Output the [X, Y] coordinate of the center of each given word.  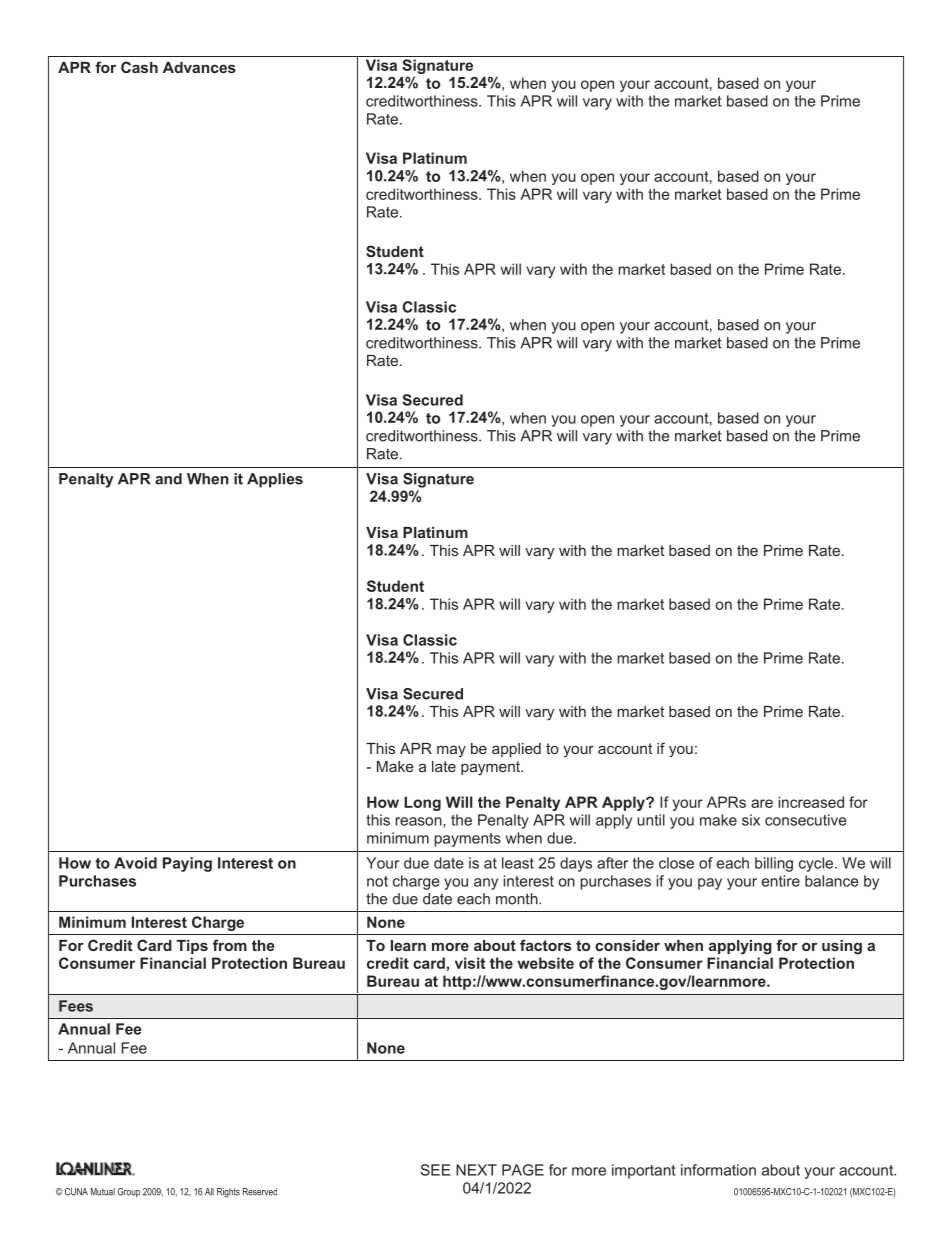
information [718, 1170]
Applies [275, 480]
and [168, 479]
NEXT [476, 1170]
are [762, 803]
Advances [199, 67]
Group [128, 1192]
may [451, 751]
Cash [139, 67]
